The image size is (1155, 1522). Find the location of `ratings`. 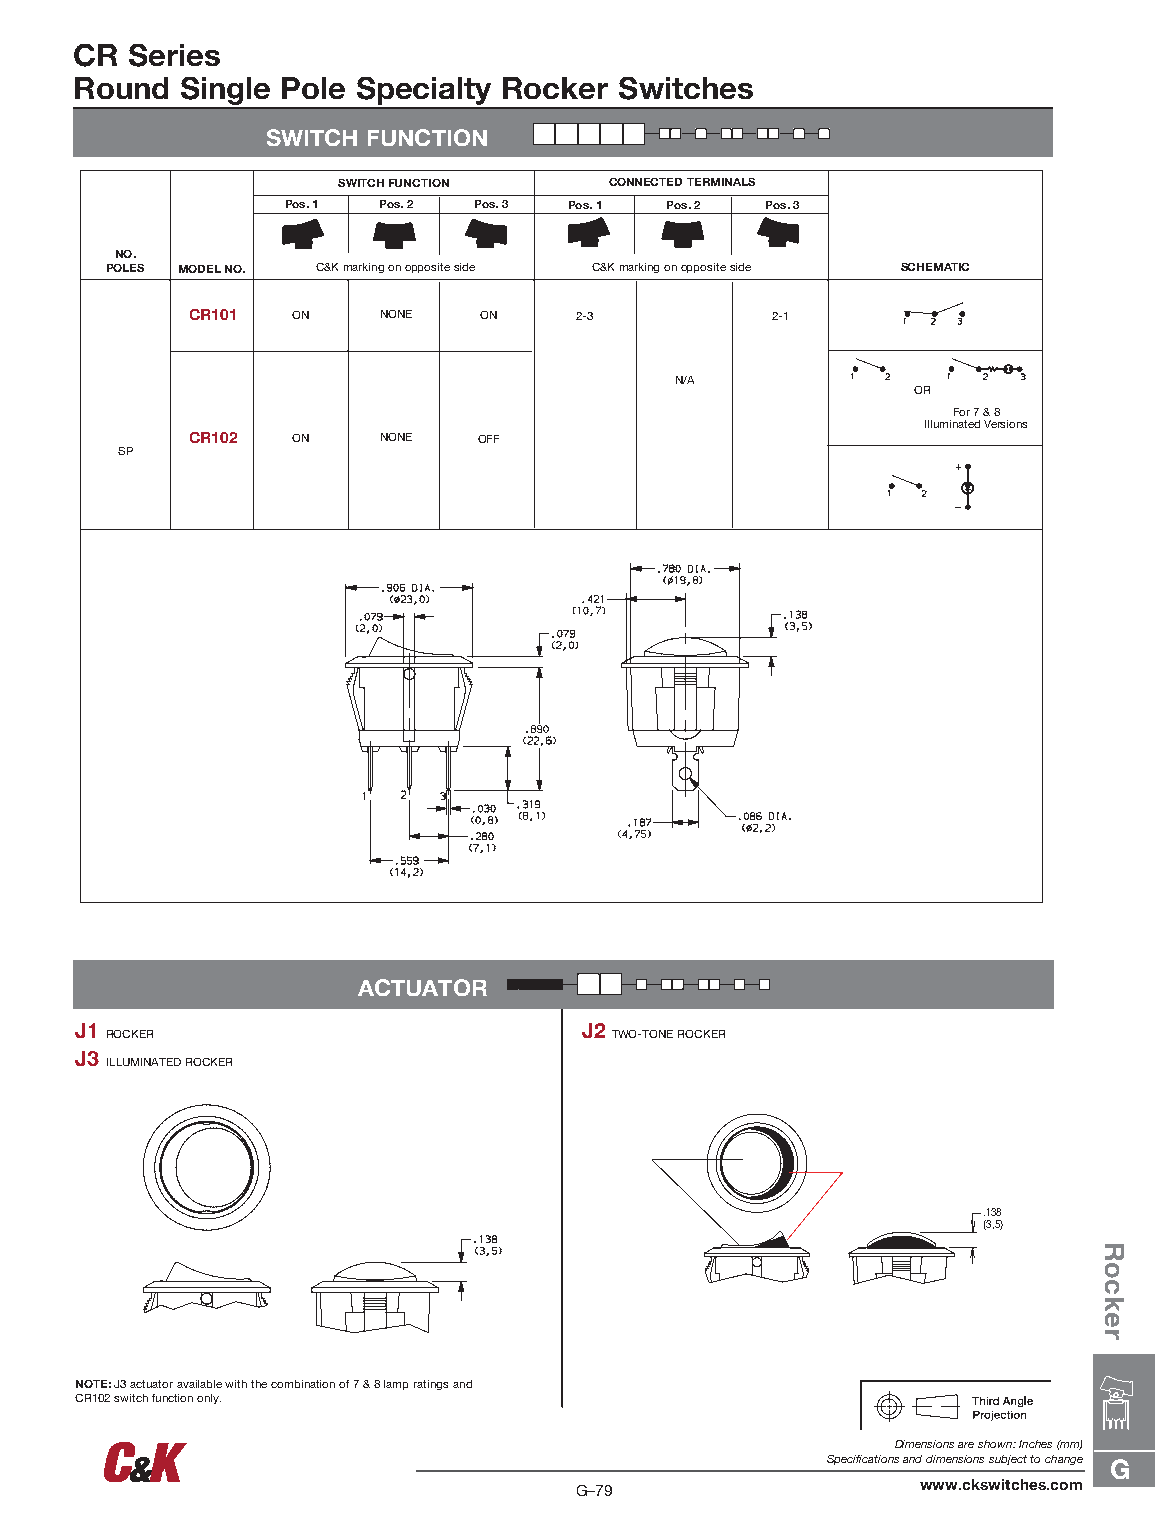

ratings is located at coordinates (431, 1385).
